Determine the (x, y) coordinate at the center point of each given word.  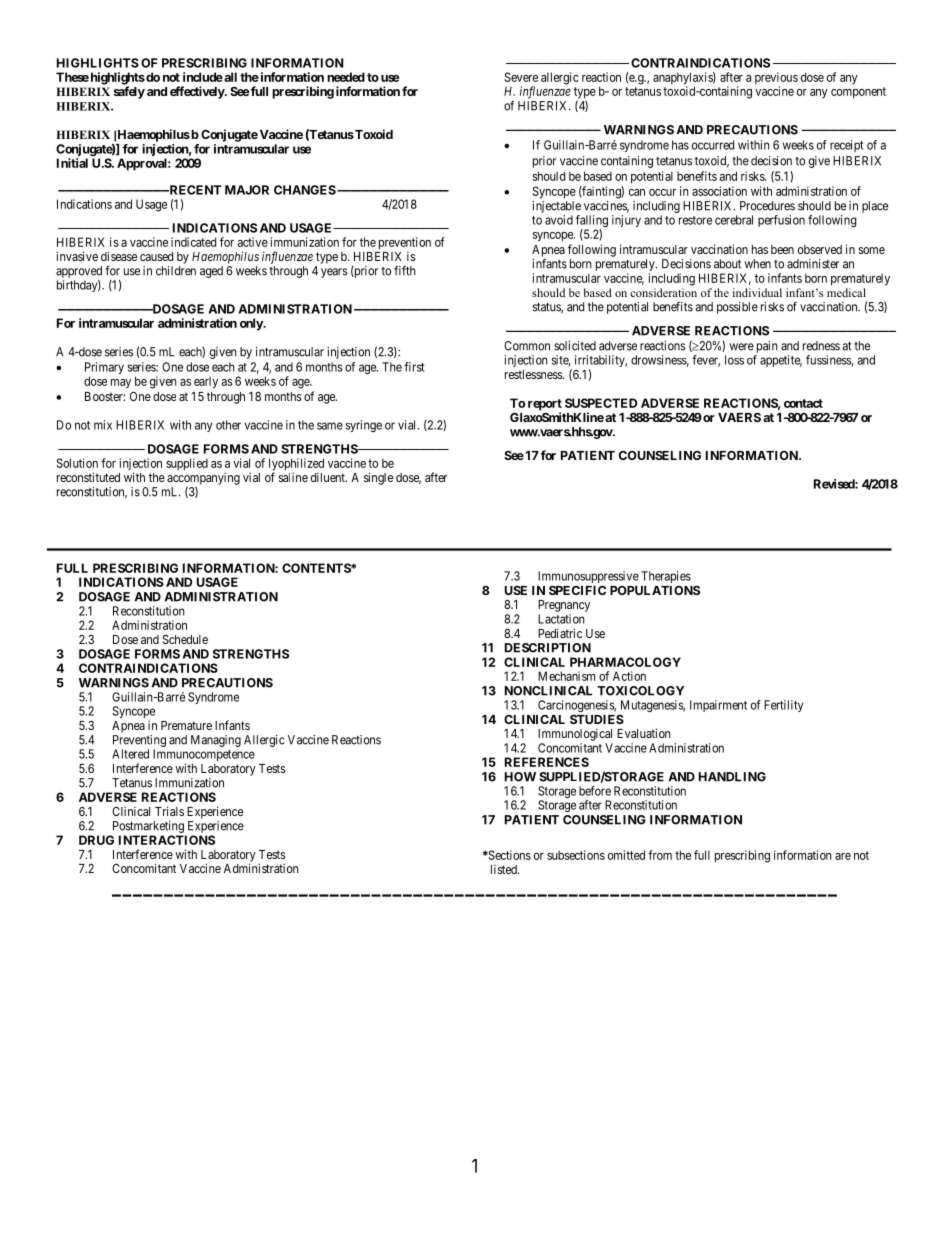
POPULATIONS (655, 590)
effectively (198, 92)
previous (776, 79)
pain (767, 347)
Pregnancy (564, 606)
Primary (104, 369)
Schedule (185, 639)
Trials (169, 811)
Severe (521, 77)
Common (527, 346)
